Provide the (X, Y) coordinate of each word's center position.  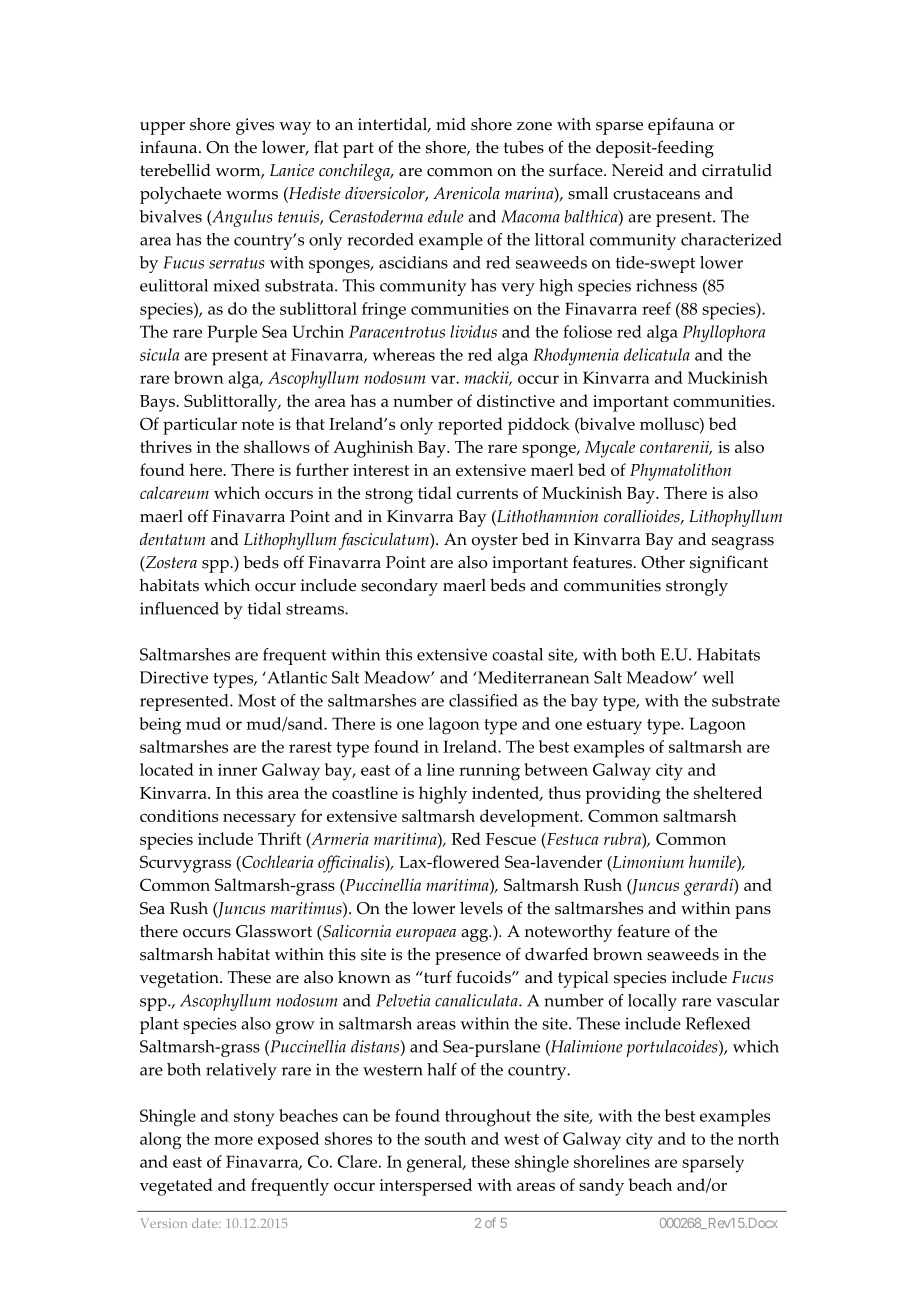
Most (257, 700)
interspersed (425, 1187)
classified (483, 700)
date (206, 1223)
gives (255, 126)
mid (451, 124)
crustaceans (656, 194)
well (718, 677)
